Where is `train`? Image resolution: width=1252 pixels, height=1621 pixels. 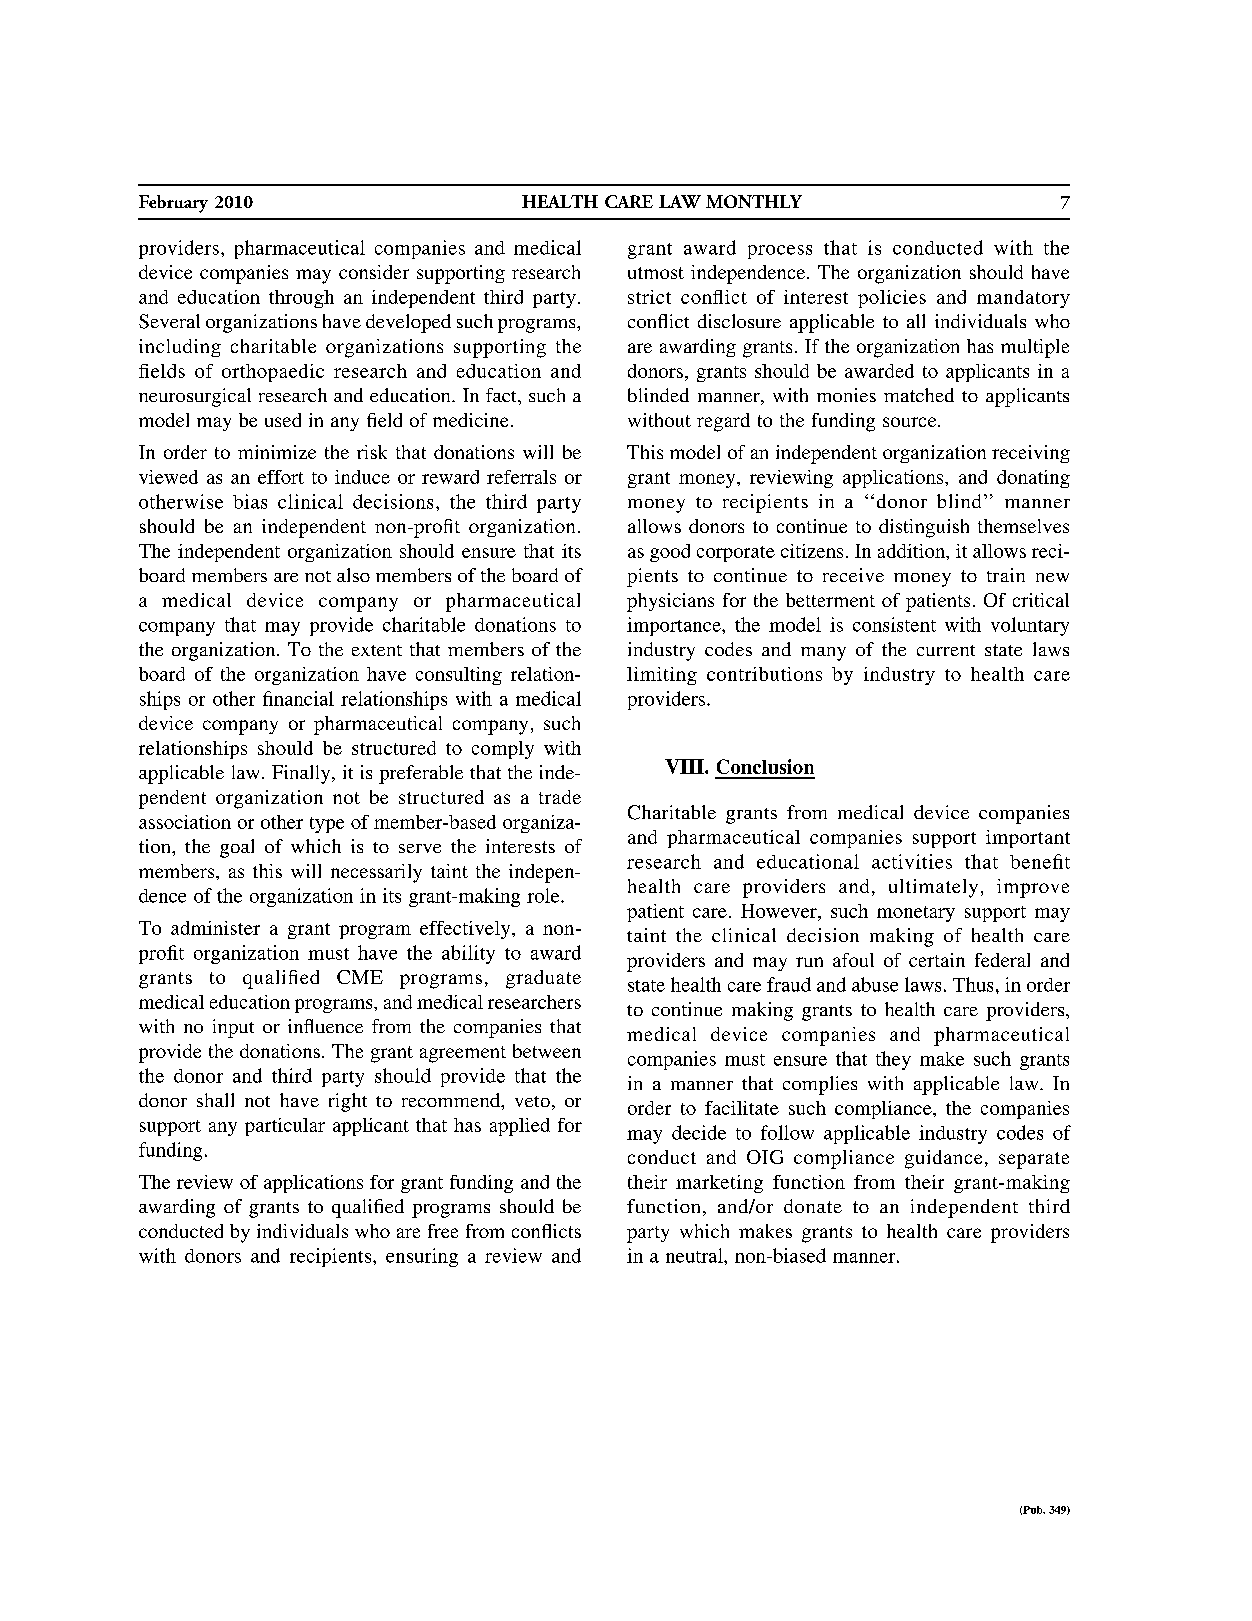 train is located at coordinates (1006, 575).
